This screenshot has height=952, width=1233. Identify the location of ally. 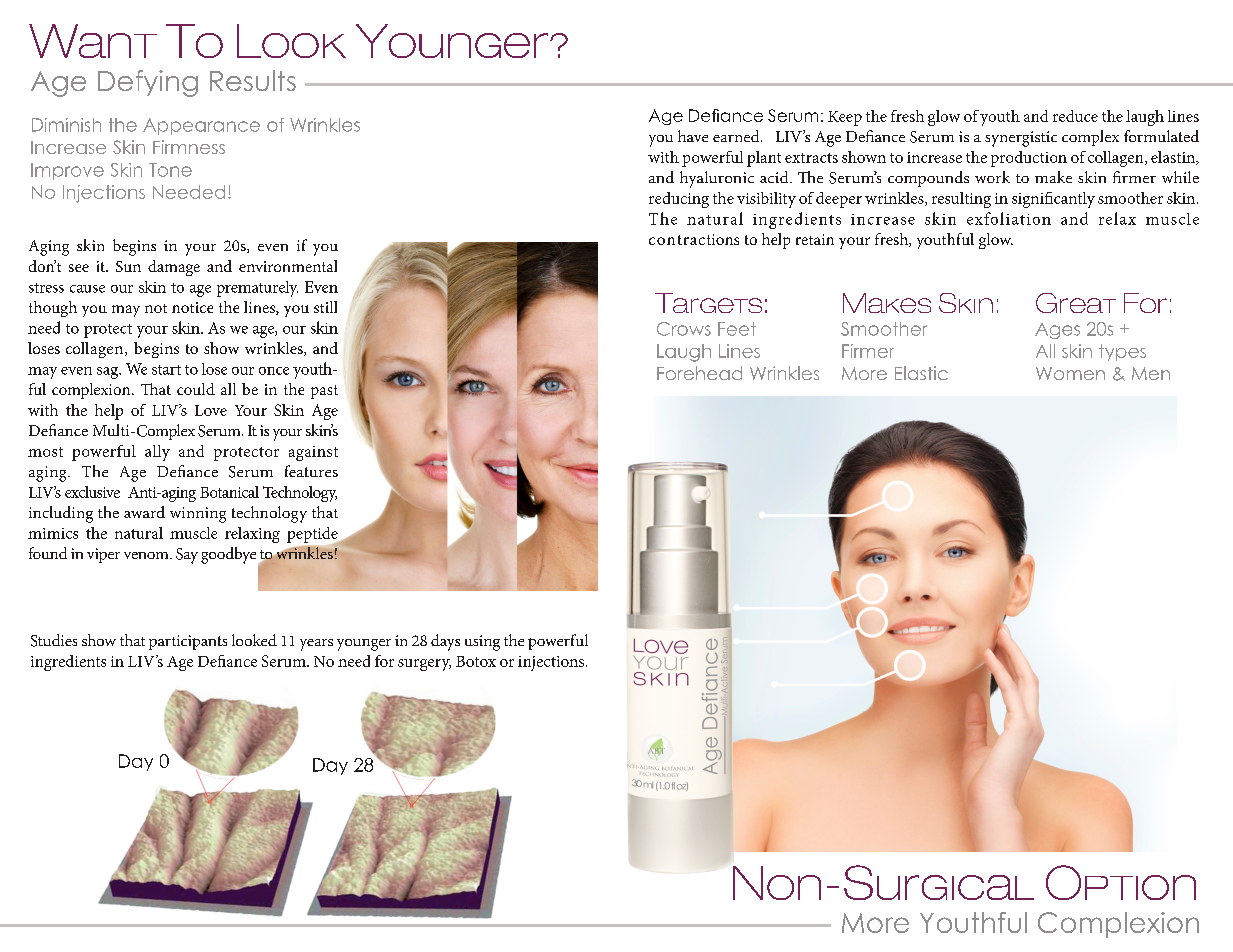
(157, 453).
